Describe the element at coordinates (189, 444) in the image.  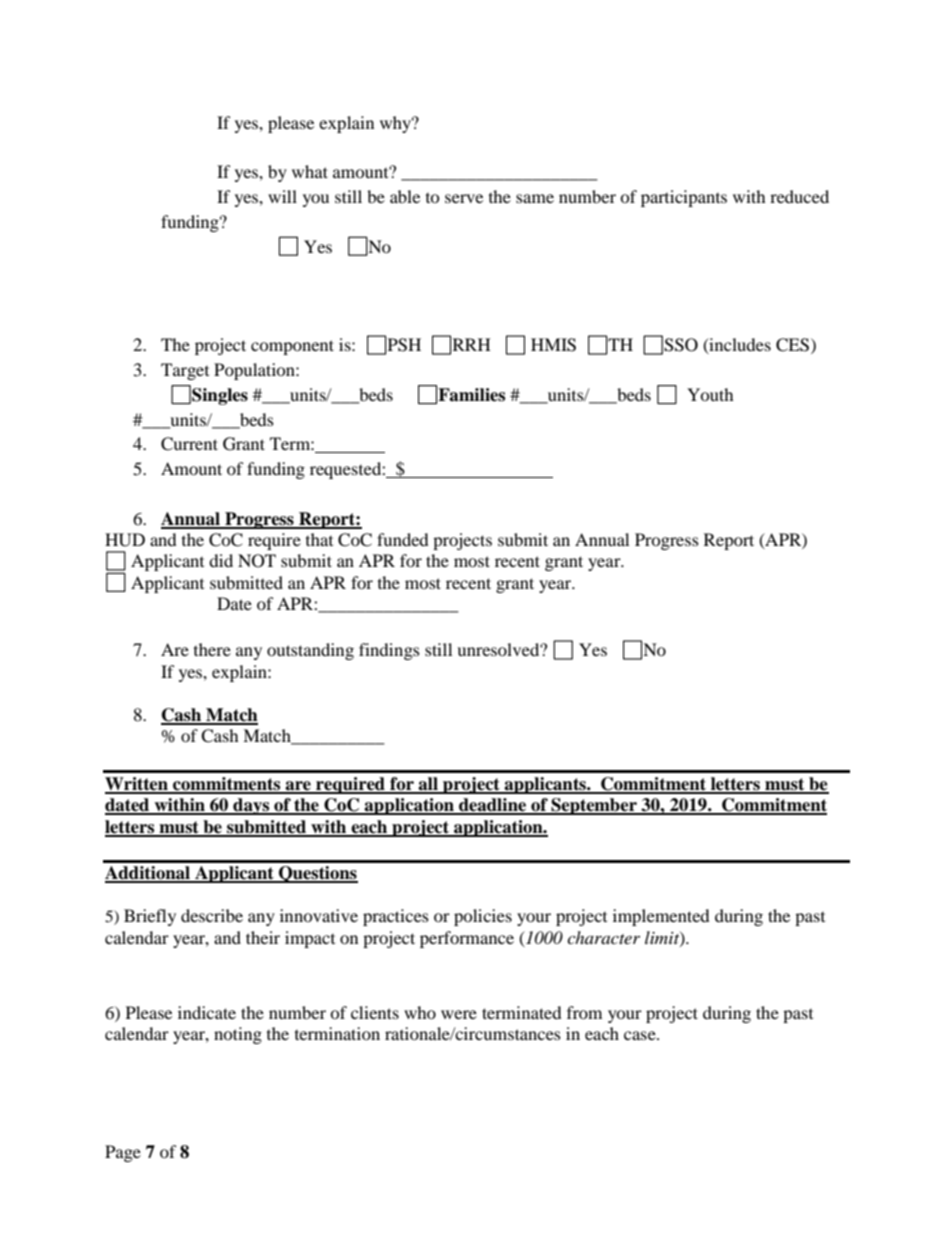
I see `Current` at that location.
